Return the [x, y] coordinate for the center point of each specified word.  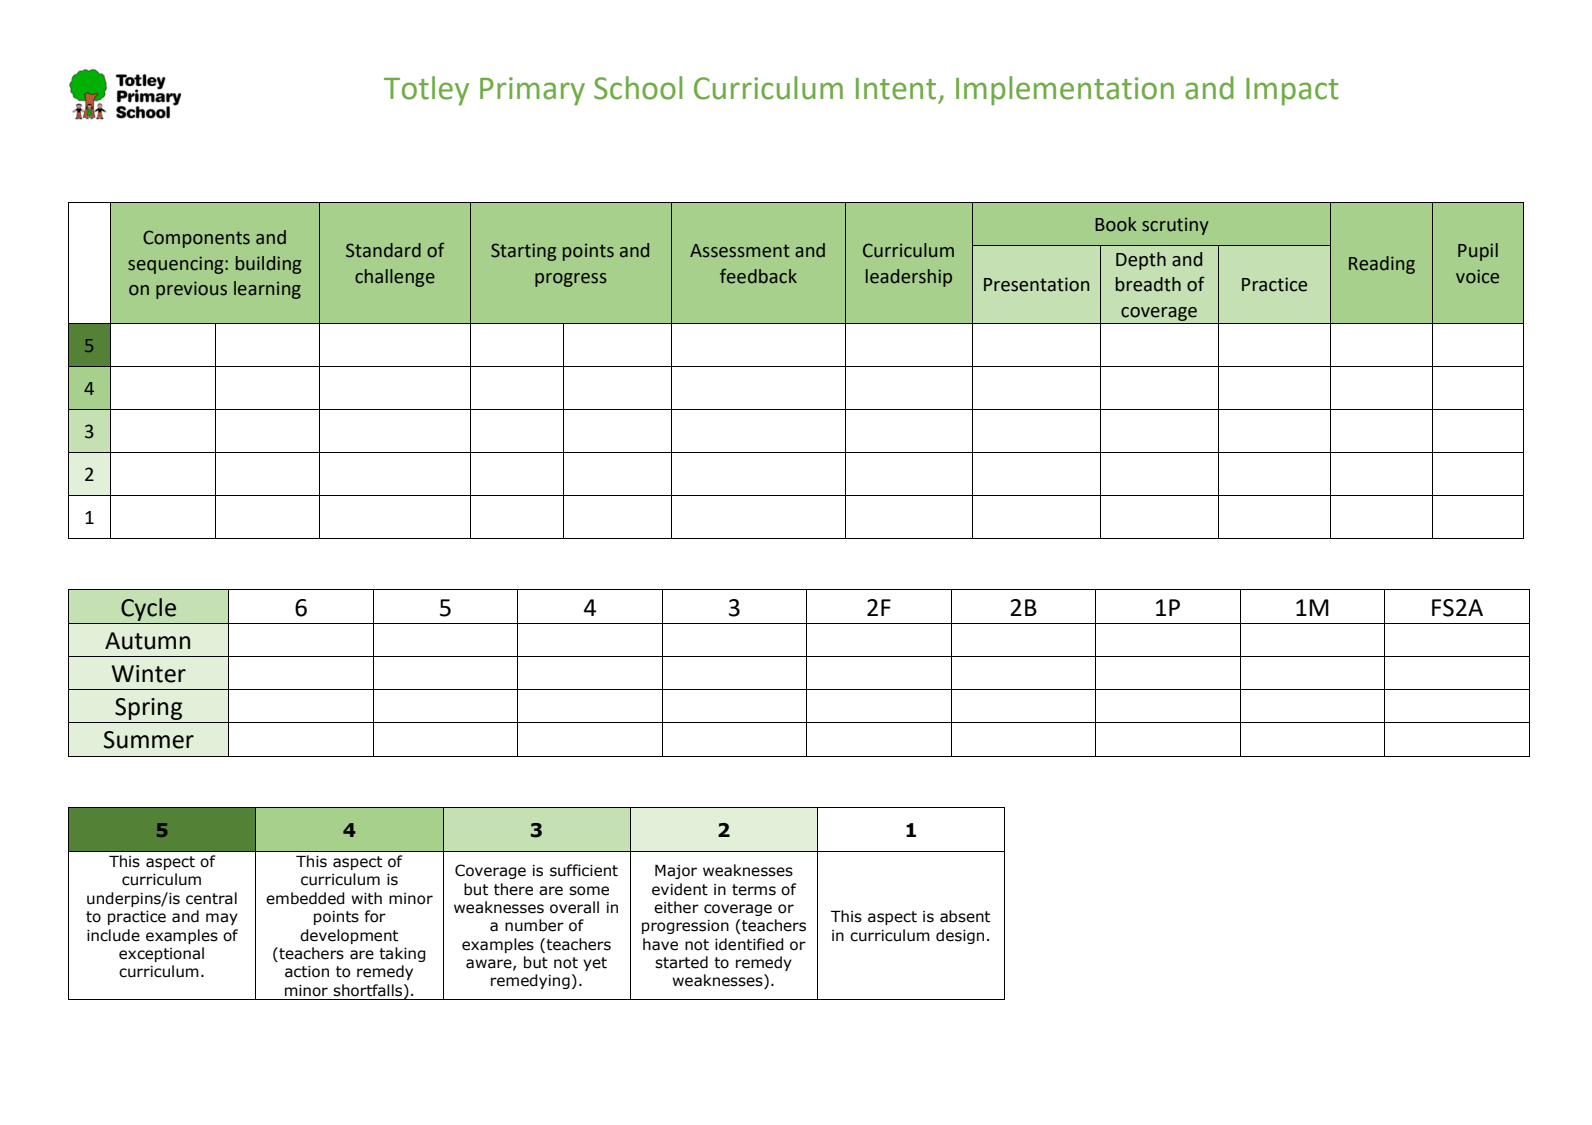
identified [749, 944]
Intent [896, 89]
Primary [532, 91]
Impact [1292, 92]
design [960, 936]
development [349, 936]
